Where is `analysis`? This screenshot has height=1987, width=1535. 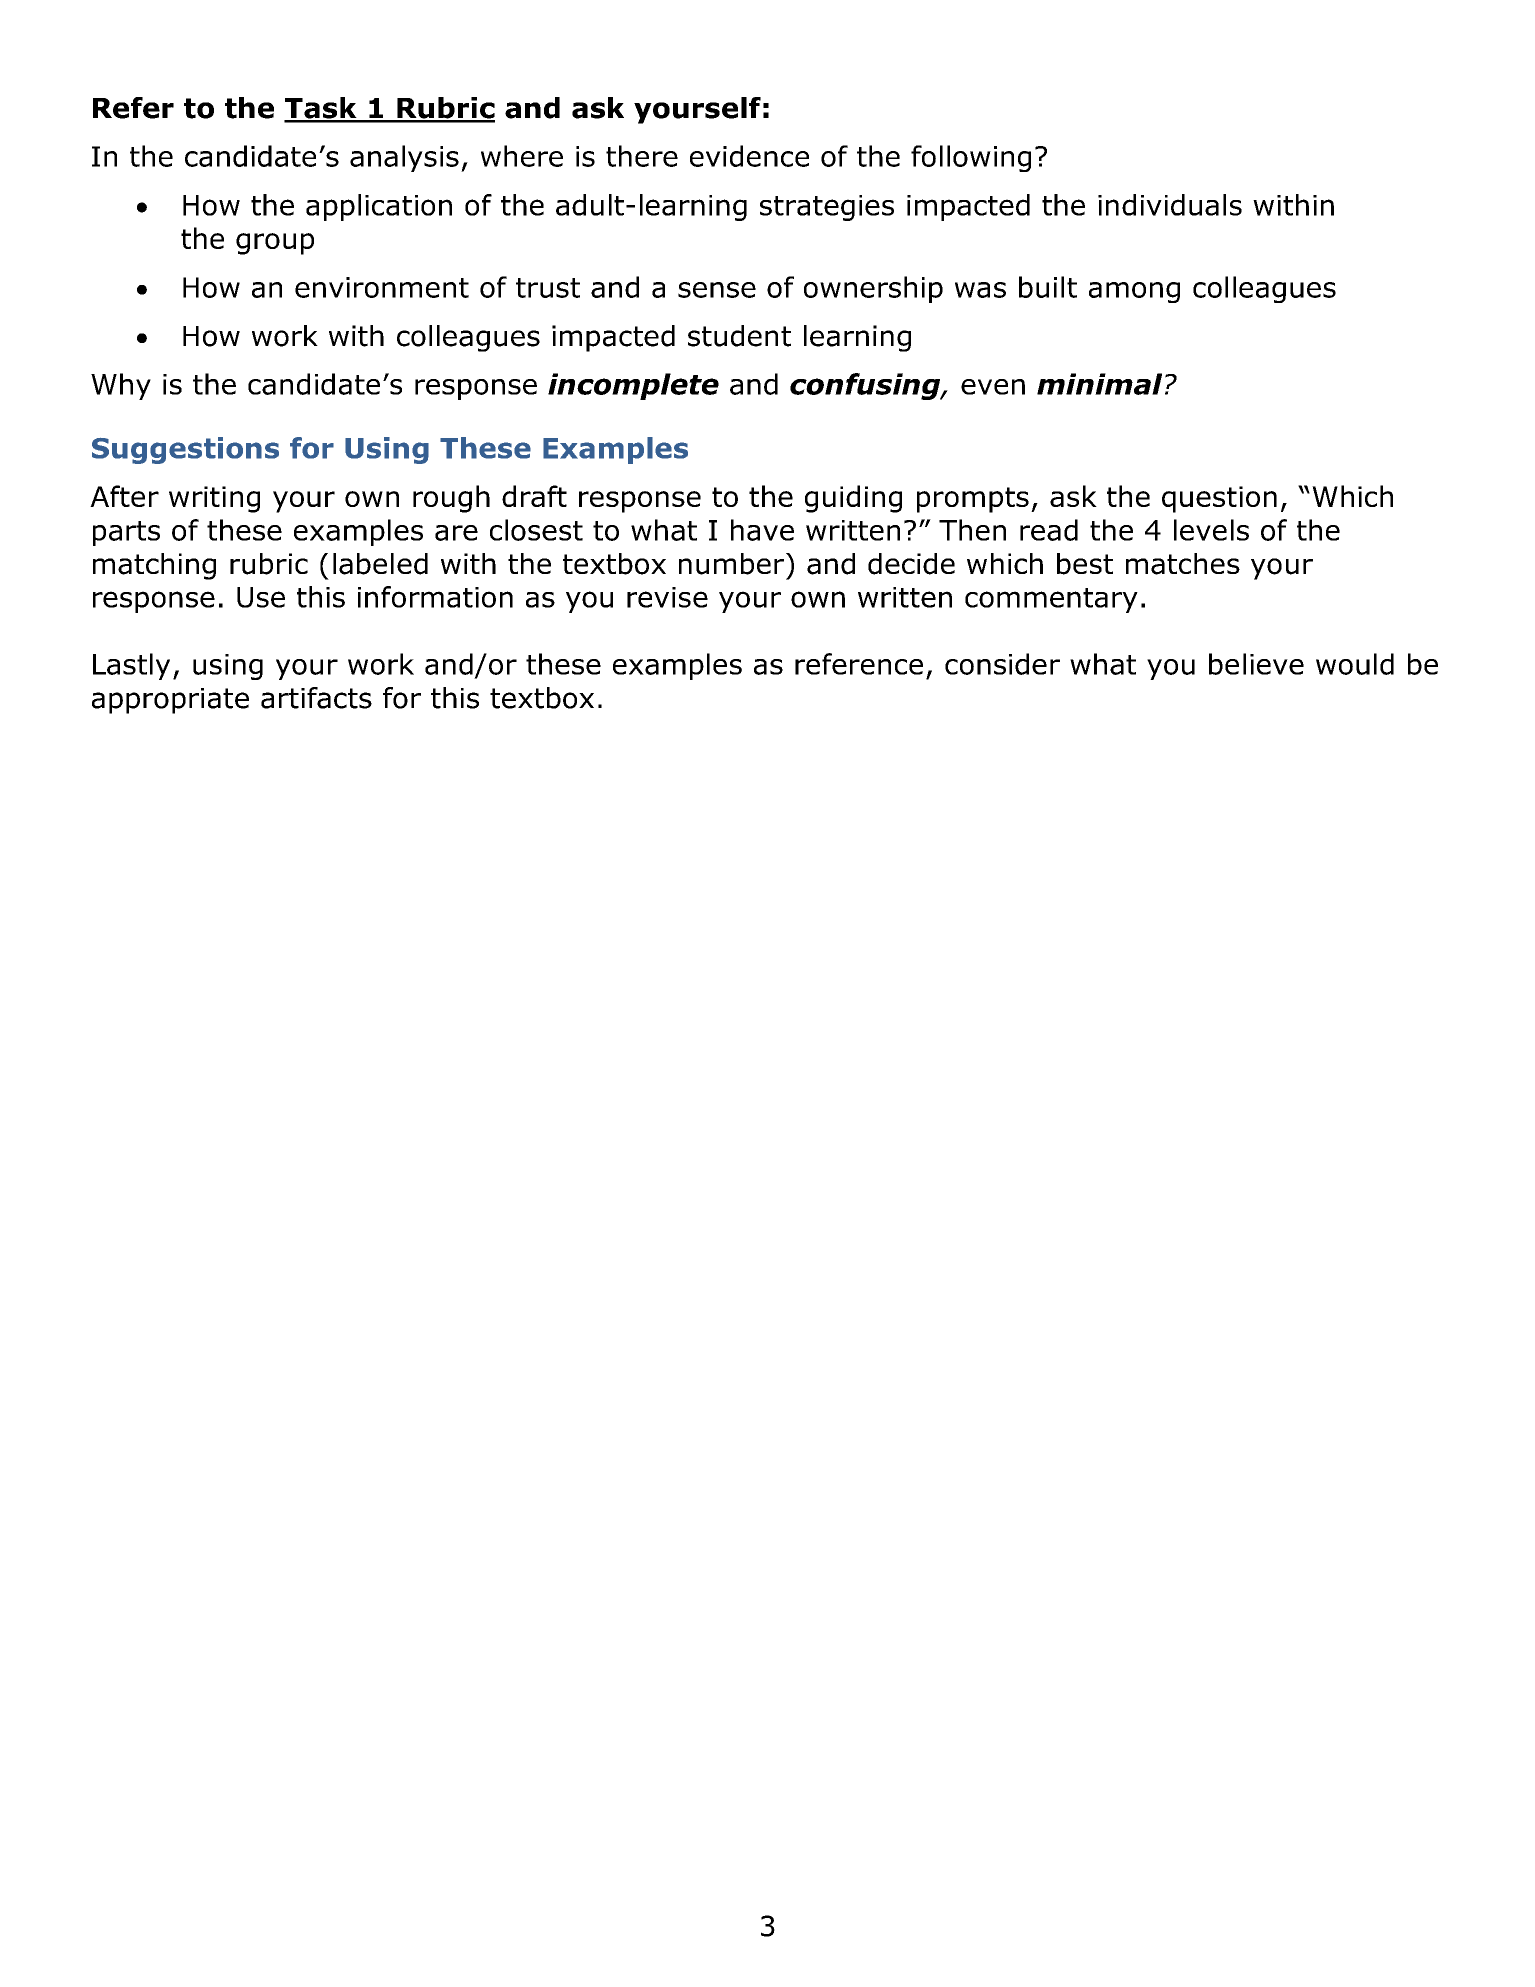
analysis is located at coordinates (404, 158).
